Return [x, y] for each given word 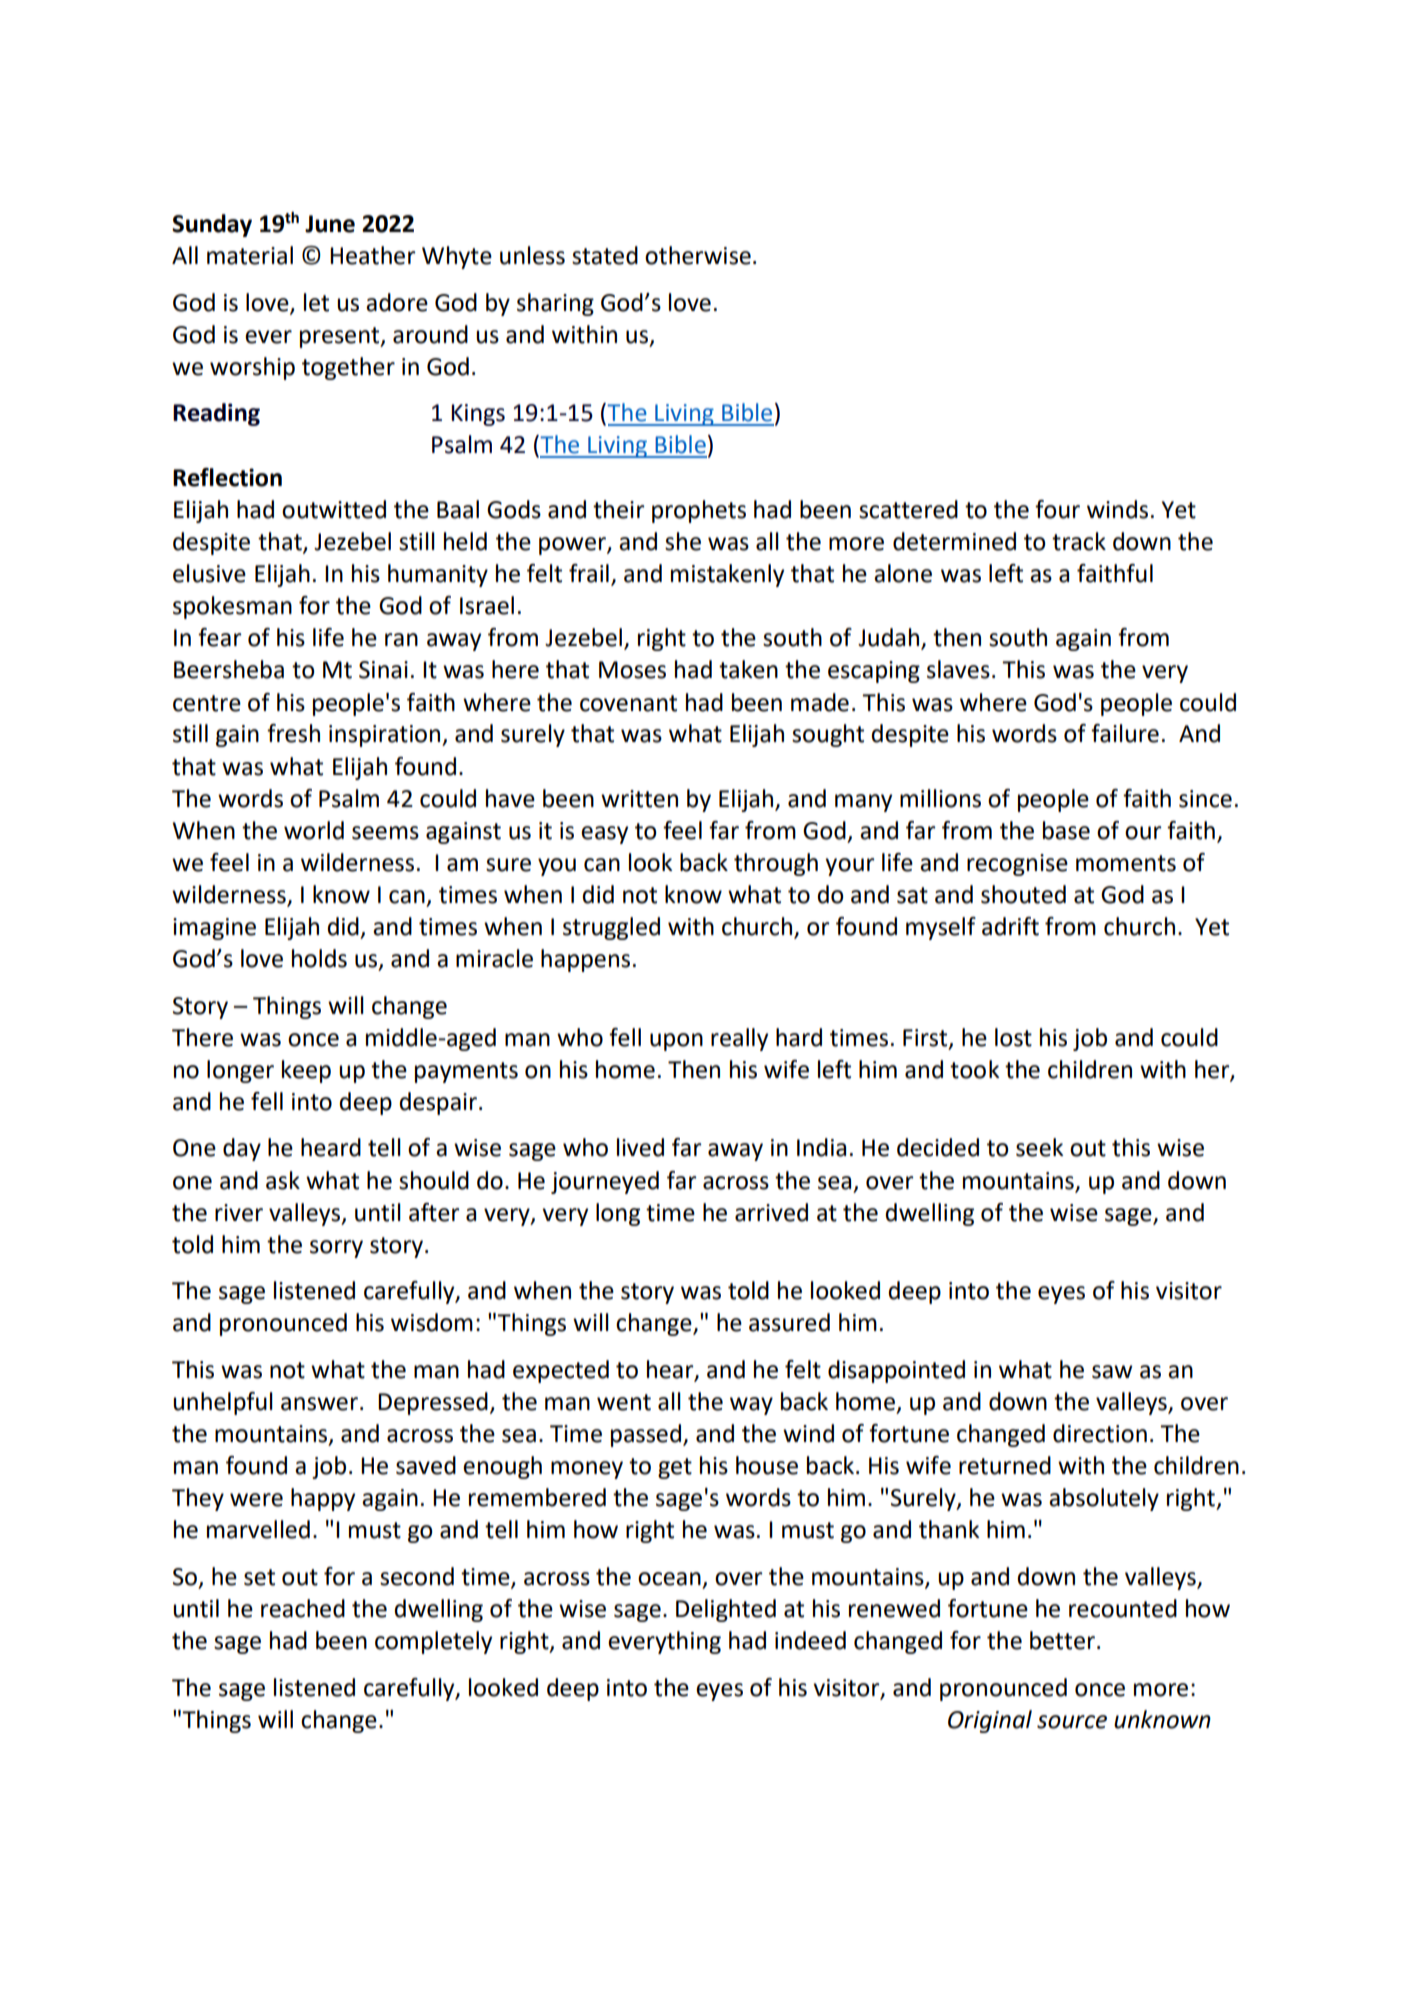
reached [303, 1608]
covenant [628, 703]
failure [1125, 733]
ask [283, 1180]
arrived [771, 1212]
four [1057, 509]
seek [1039, 1147]
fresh [293, 733]
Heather [373, 255]
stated [605, 255]
